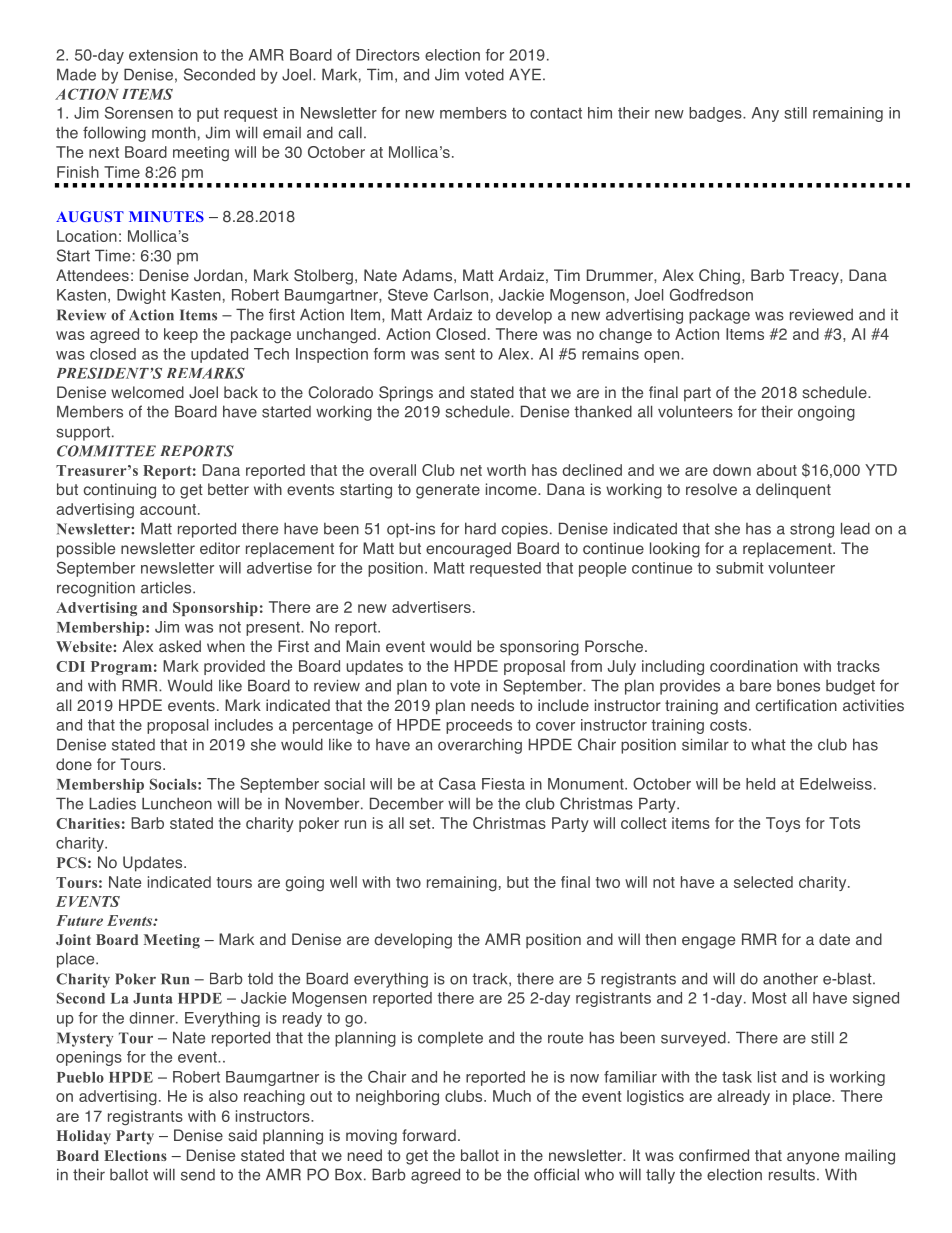  What do you see at coordinates (429, 1135) in the page?
I see `forward` at bounding box center [429, 1135].
